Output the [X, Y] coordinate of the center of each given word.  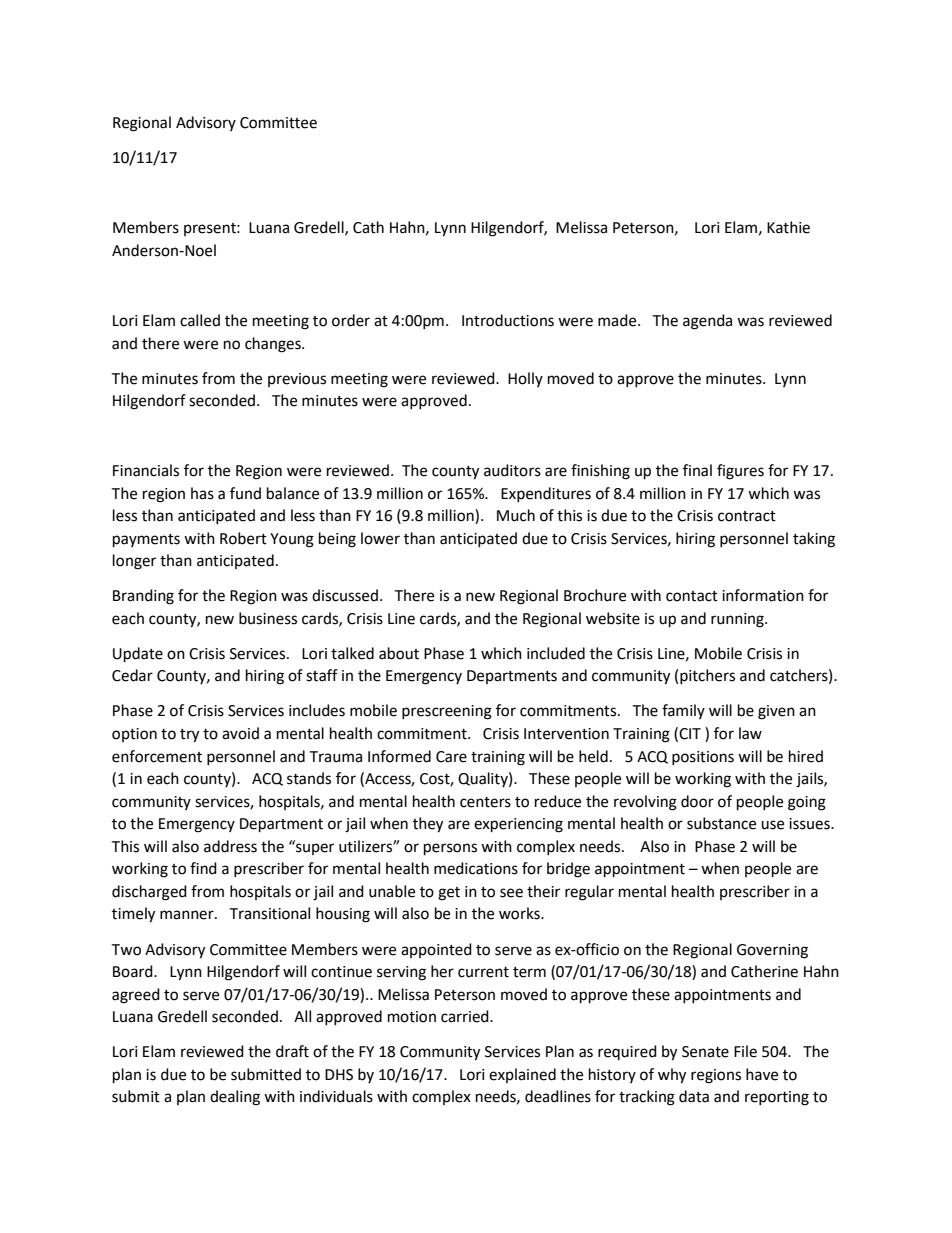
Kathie [788, 227]
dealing [235, 1098]
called [200, 320]
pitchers [707, 676]
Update [138, 655]
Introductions [508, 320]
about [399, 653]
